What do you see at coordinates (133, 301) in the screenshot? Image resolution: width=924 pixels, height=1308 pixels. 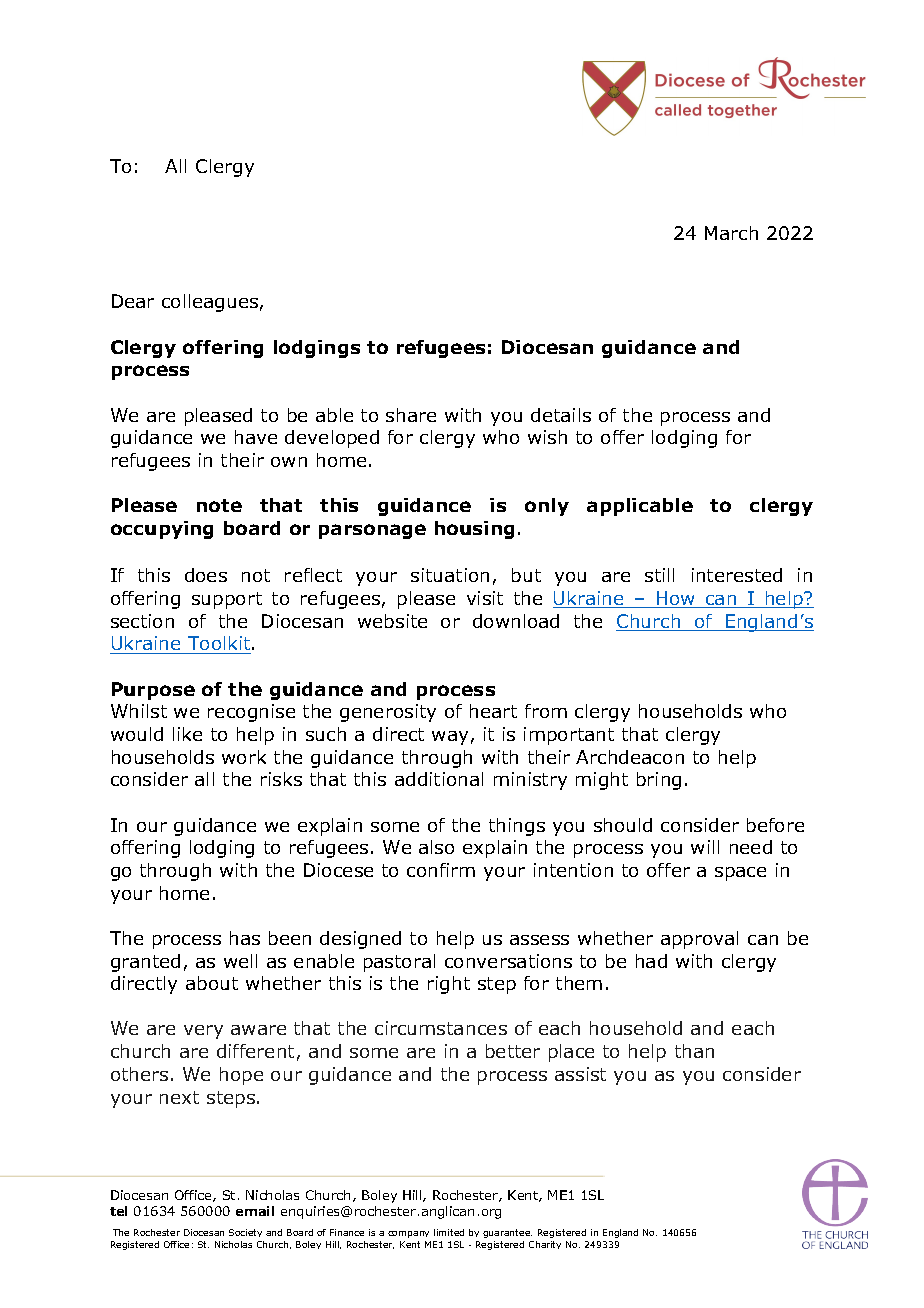 I see `Dear` at bounding box center [133, 301].
